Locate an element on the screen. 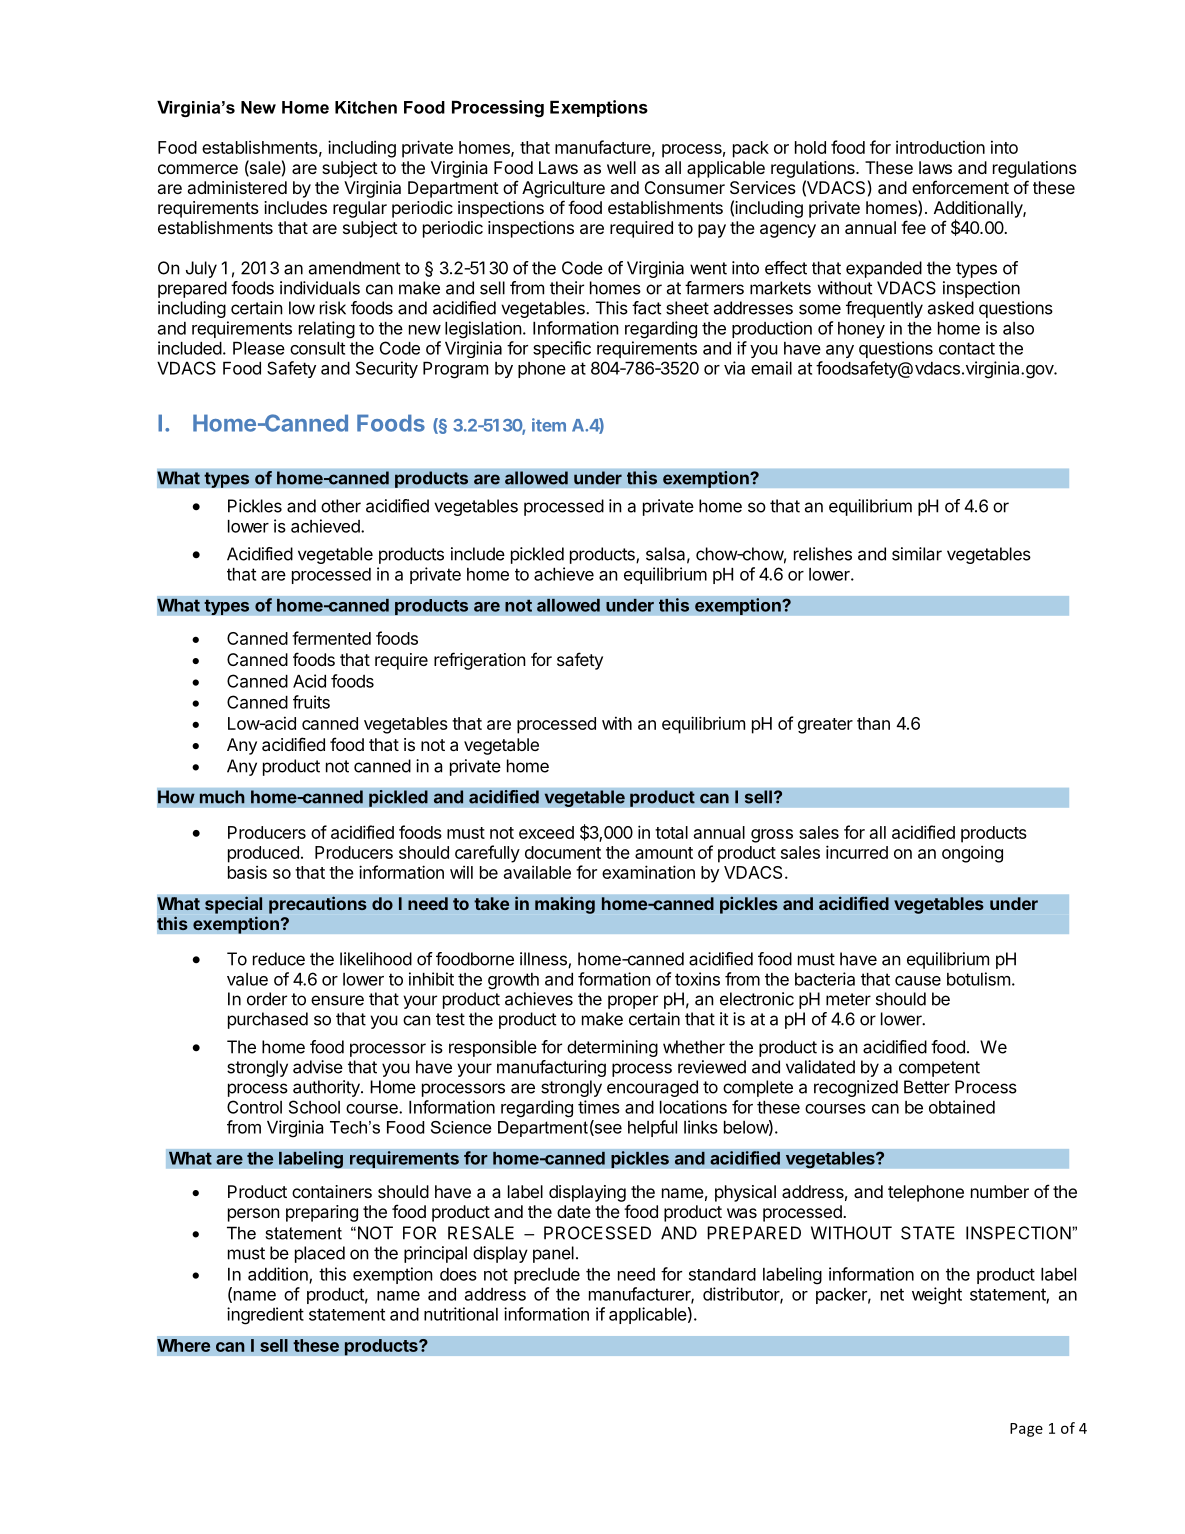 The image size is (1185, 1534). times is located at coordinates (599, 1107).
